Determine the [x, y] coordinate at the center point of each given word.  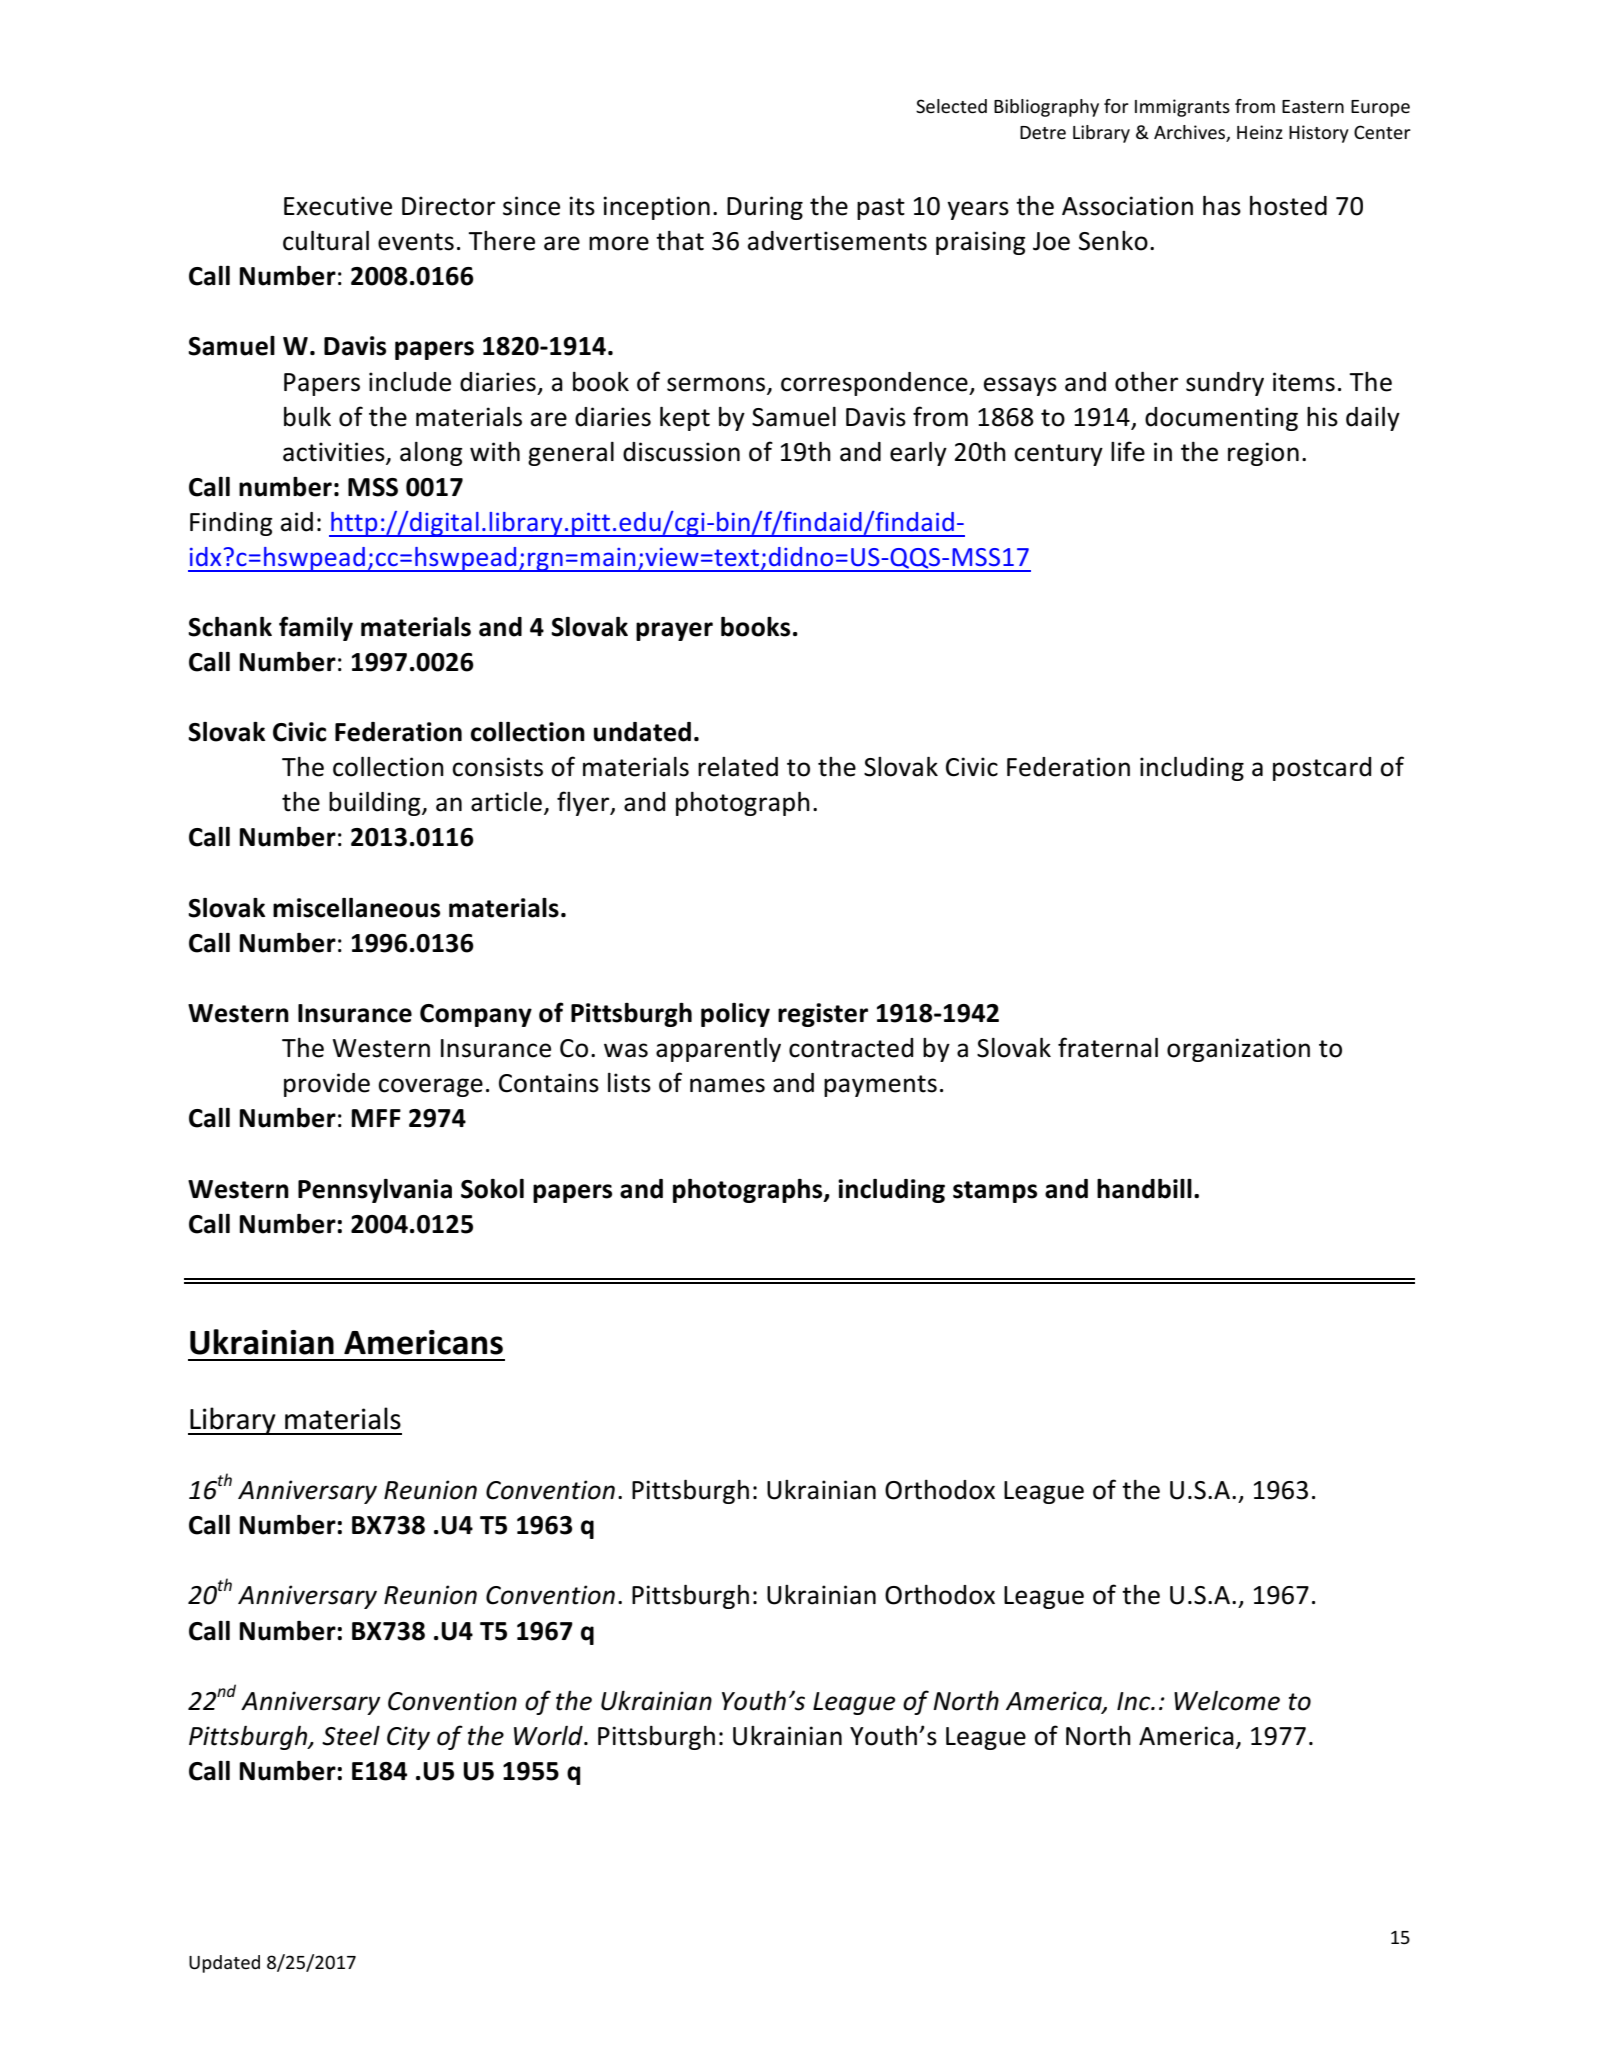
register [823, 1015]
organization [1238, 1050]
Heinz [1260, 132]
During [765, 208]
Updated [224, 1964]
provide [327, 1085]
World [549, 1736]
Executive [338, 206]
